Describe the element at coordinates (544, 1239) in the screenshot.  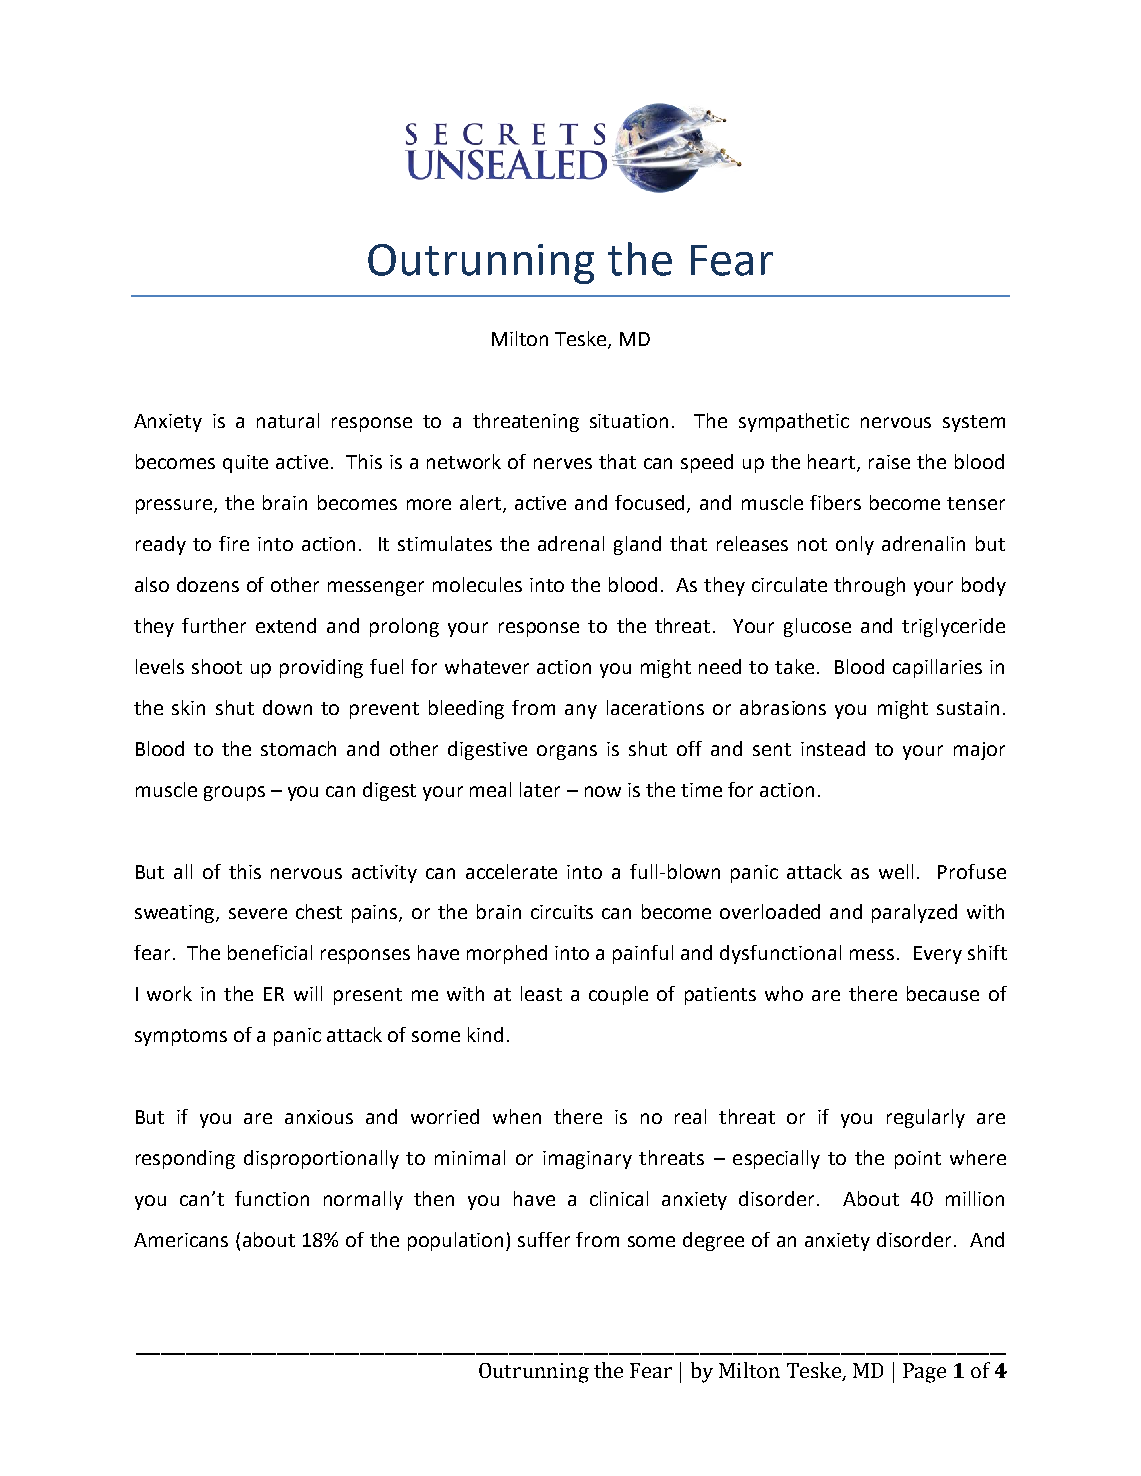
I see `suffer` at that location.
